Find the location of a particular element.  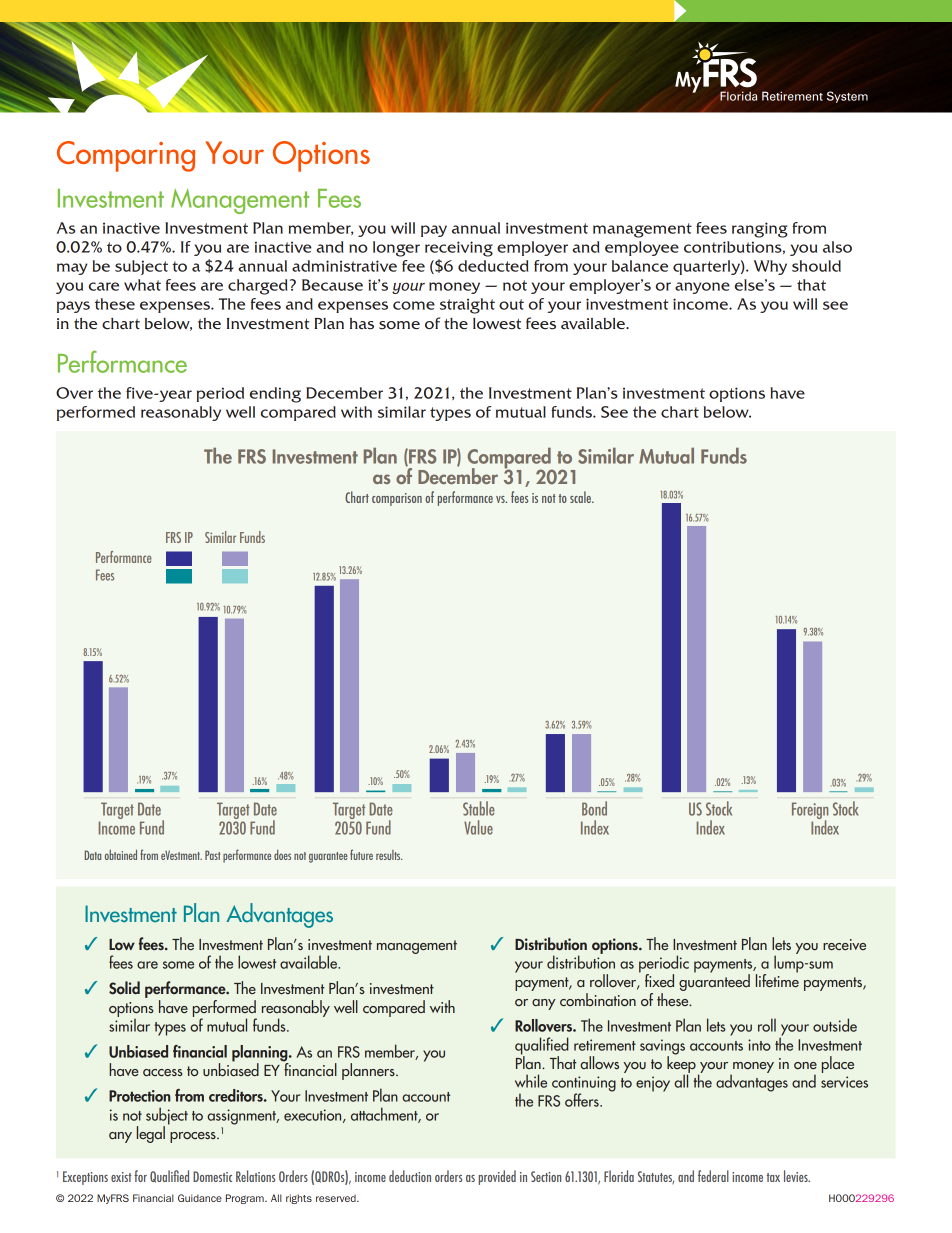

System is located at coordinates (847, 97).
